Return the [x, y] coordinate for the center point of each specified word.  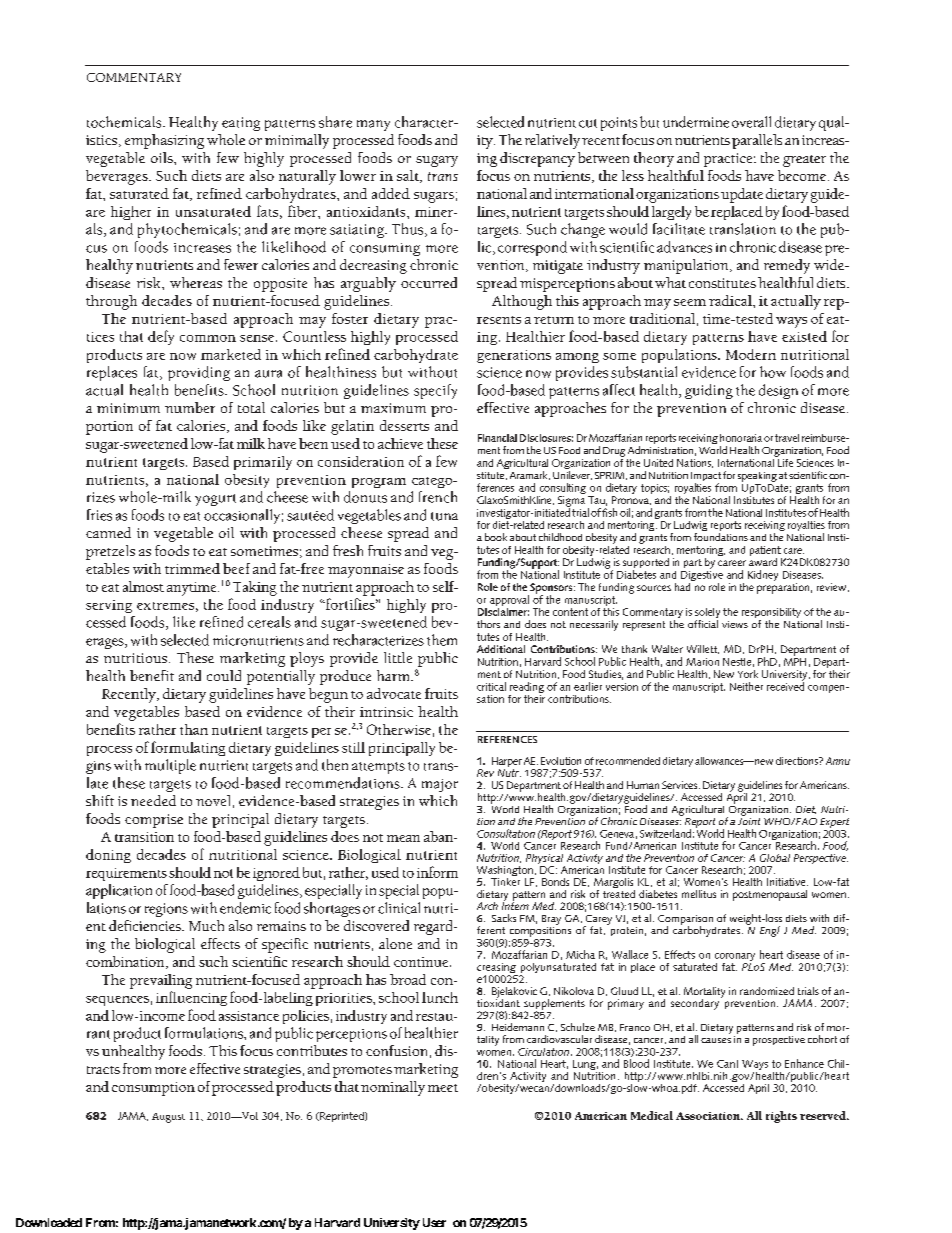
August [168, 1118]
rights [781, 1117]
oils [163, 157]
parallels [757, 141]
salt [409, 176]
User [434, 1222]
